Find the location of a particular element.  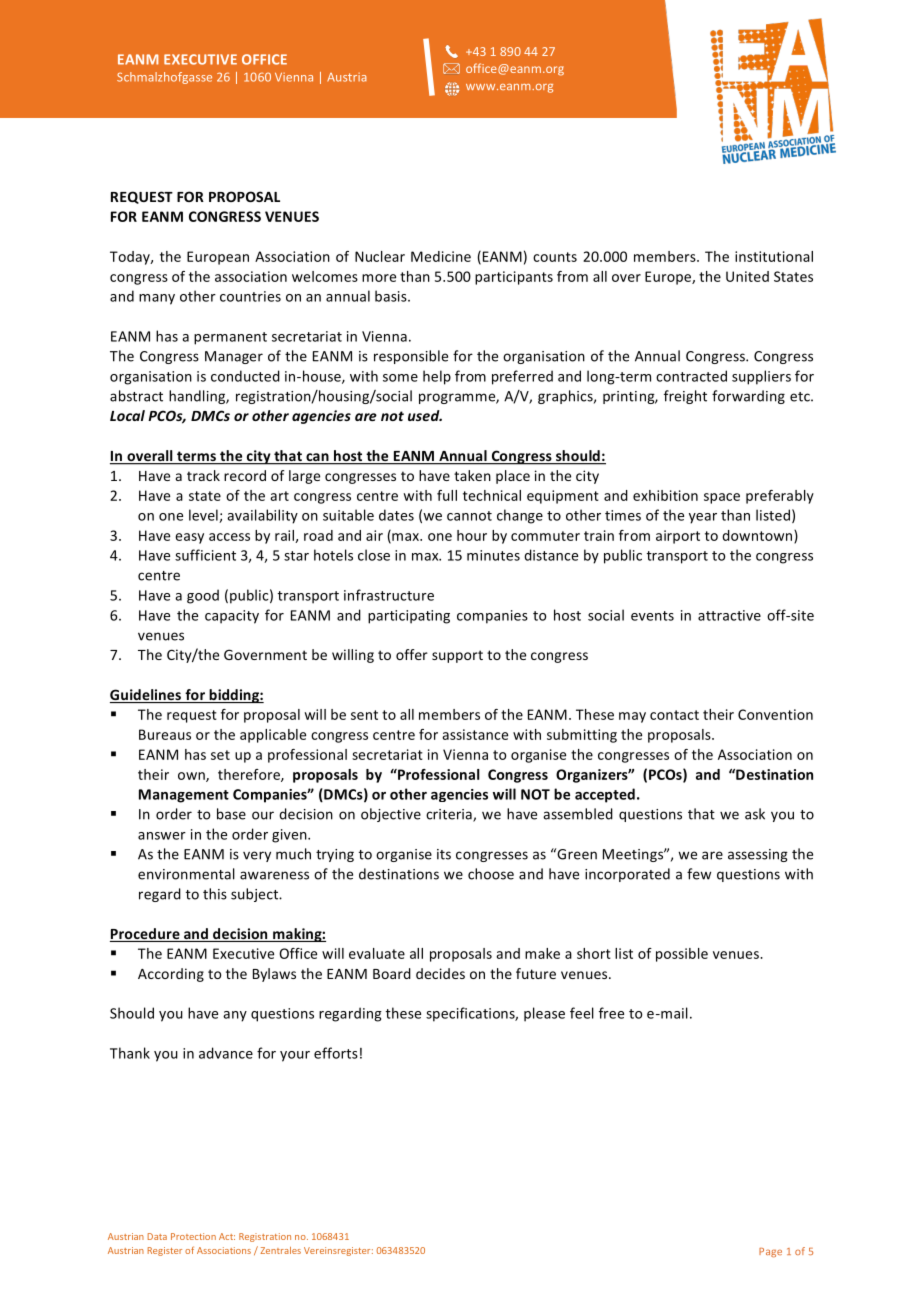

assistance is located at coordinates (475, 734).
